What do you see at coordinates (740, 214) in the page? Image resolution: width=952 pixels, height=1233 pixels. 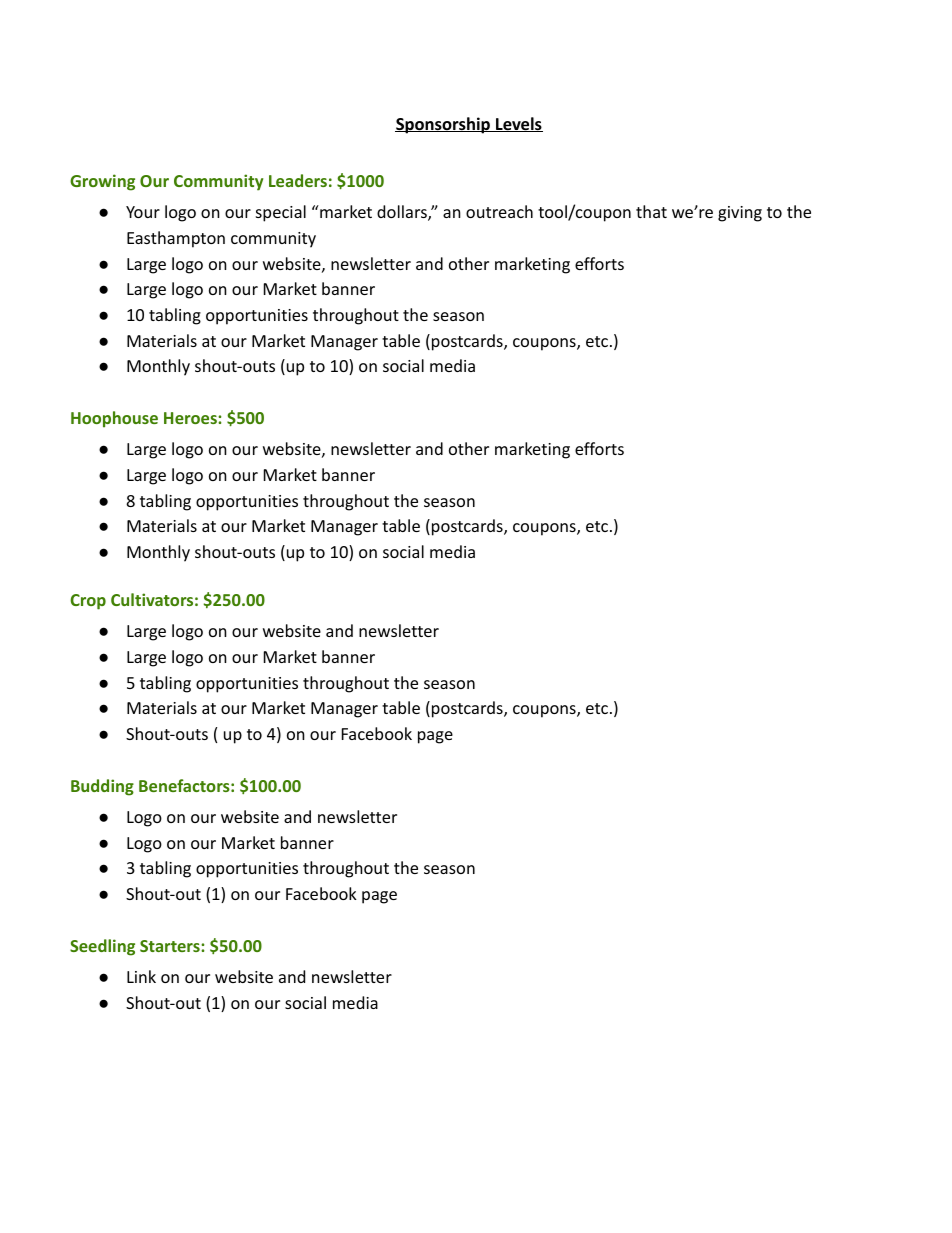 I see `giving` at bounding box center [740, 214].
